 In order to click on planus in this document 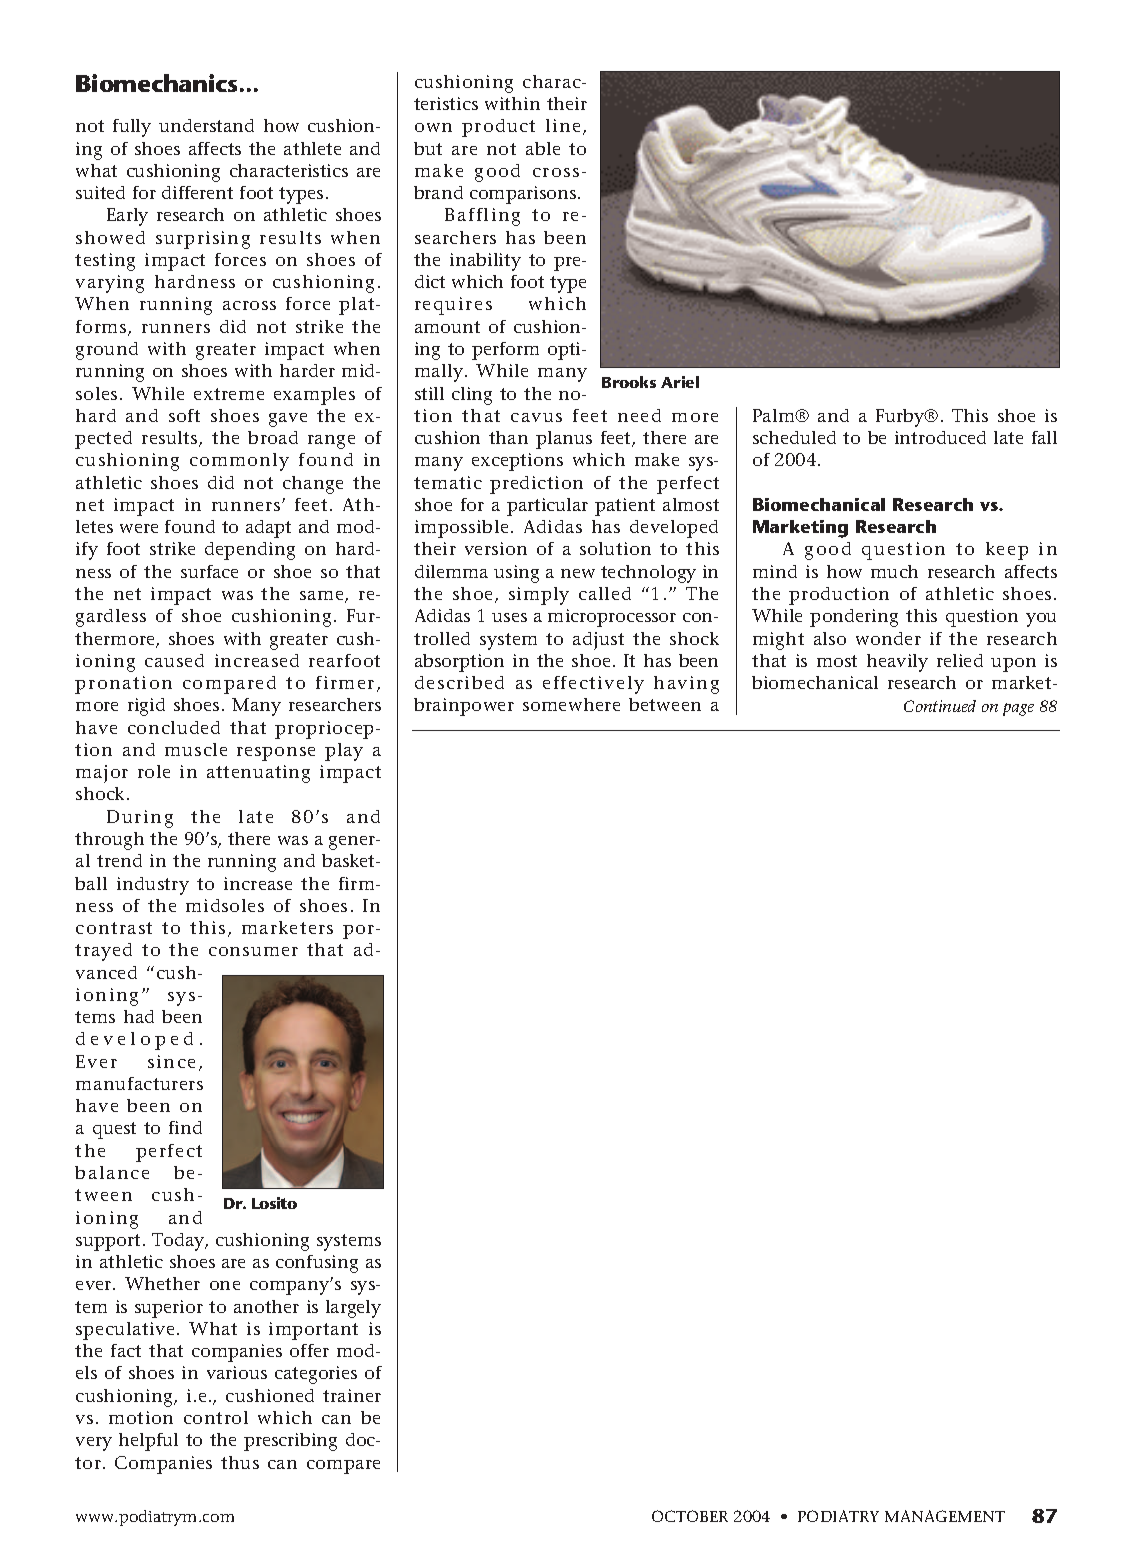, I will do `click(564, 440)`.
